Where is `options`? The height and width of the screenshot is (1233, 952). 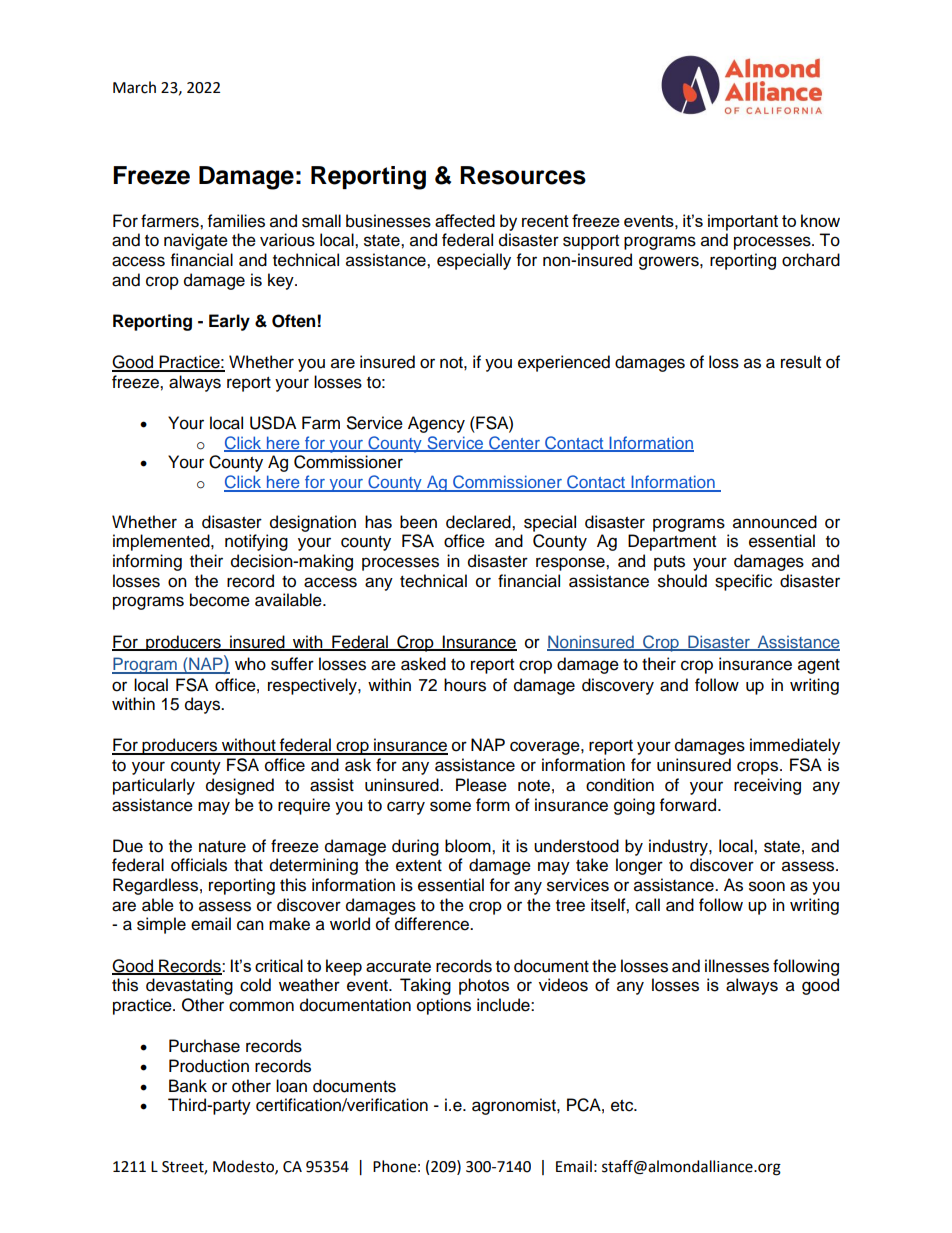 options is located at coordinates (444, 1006).
